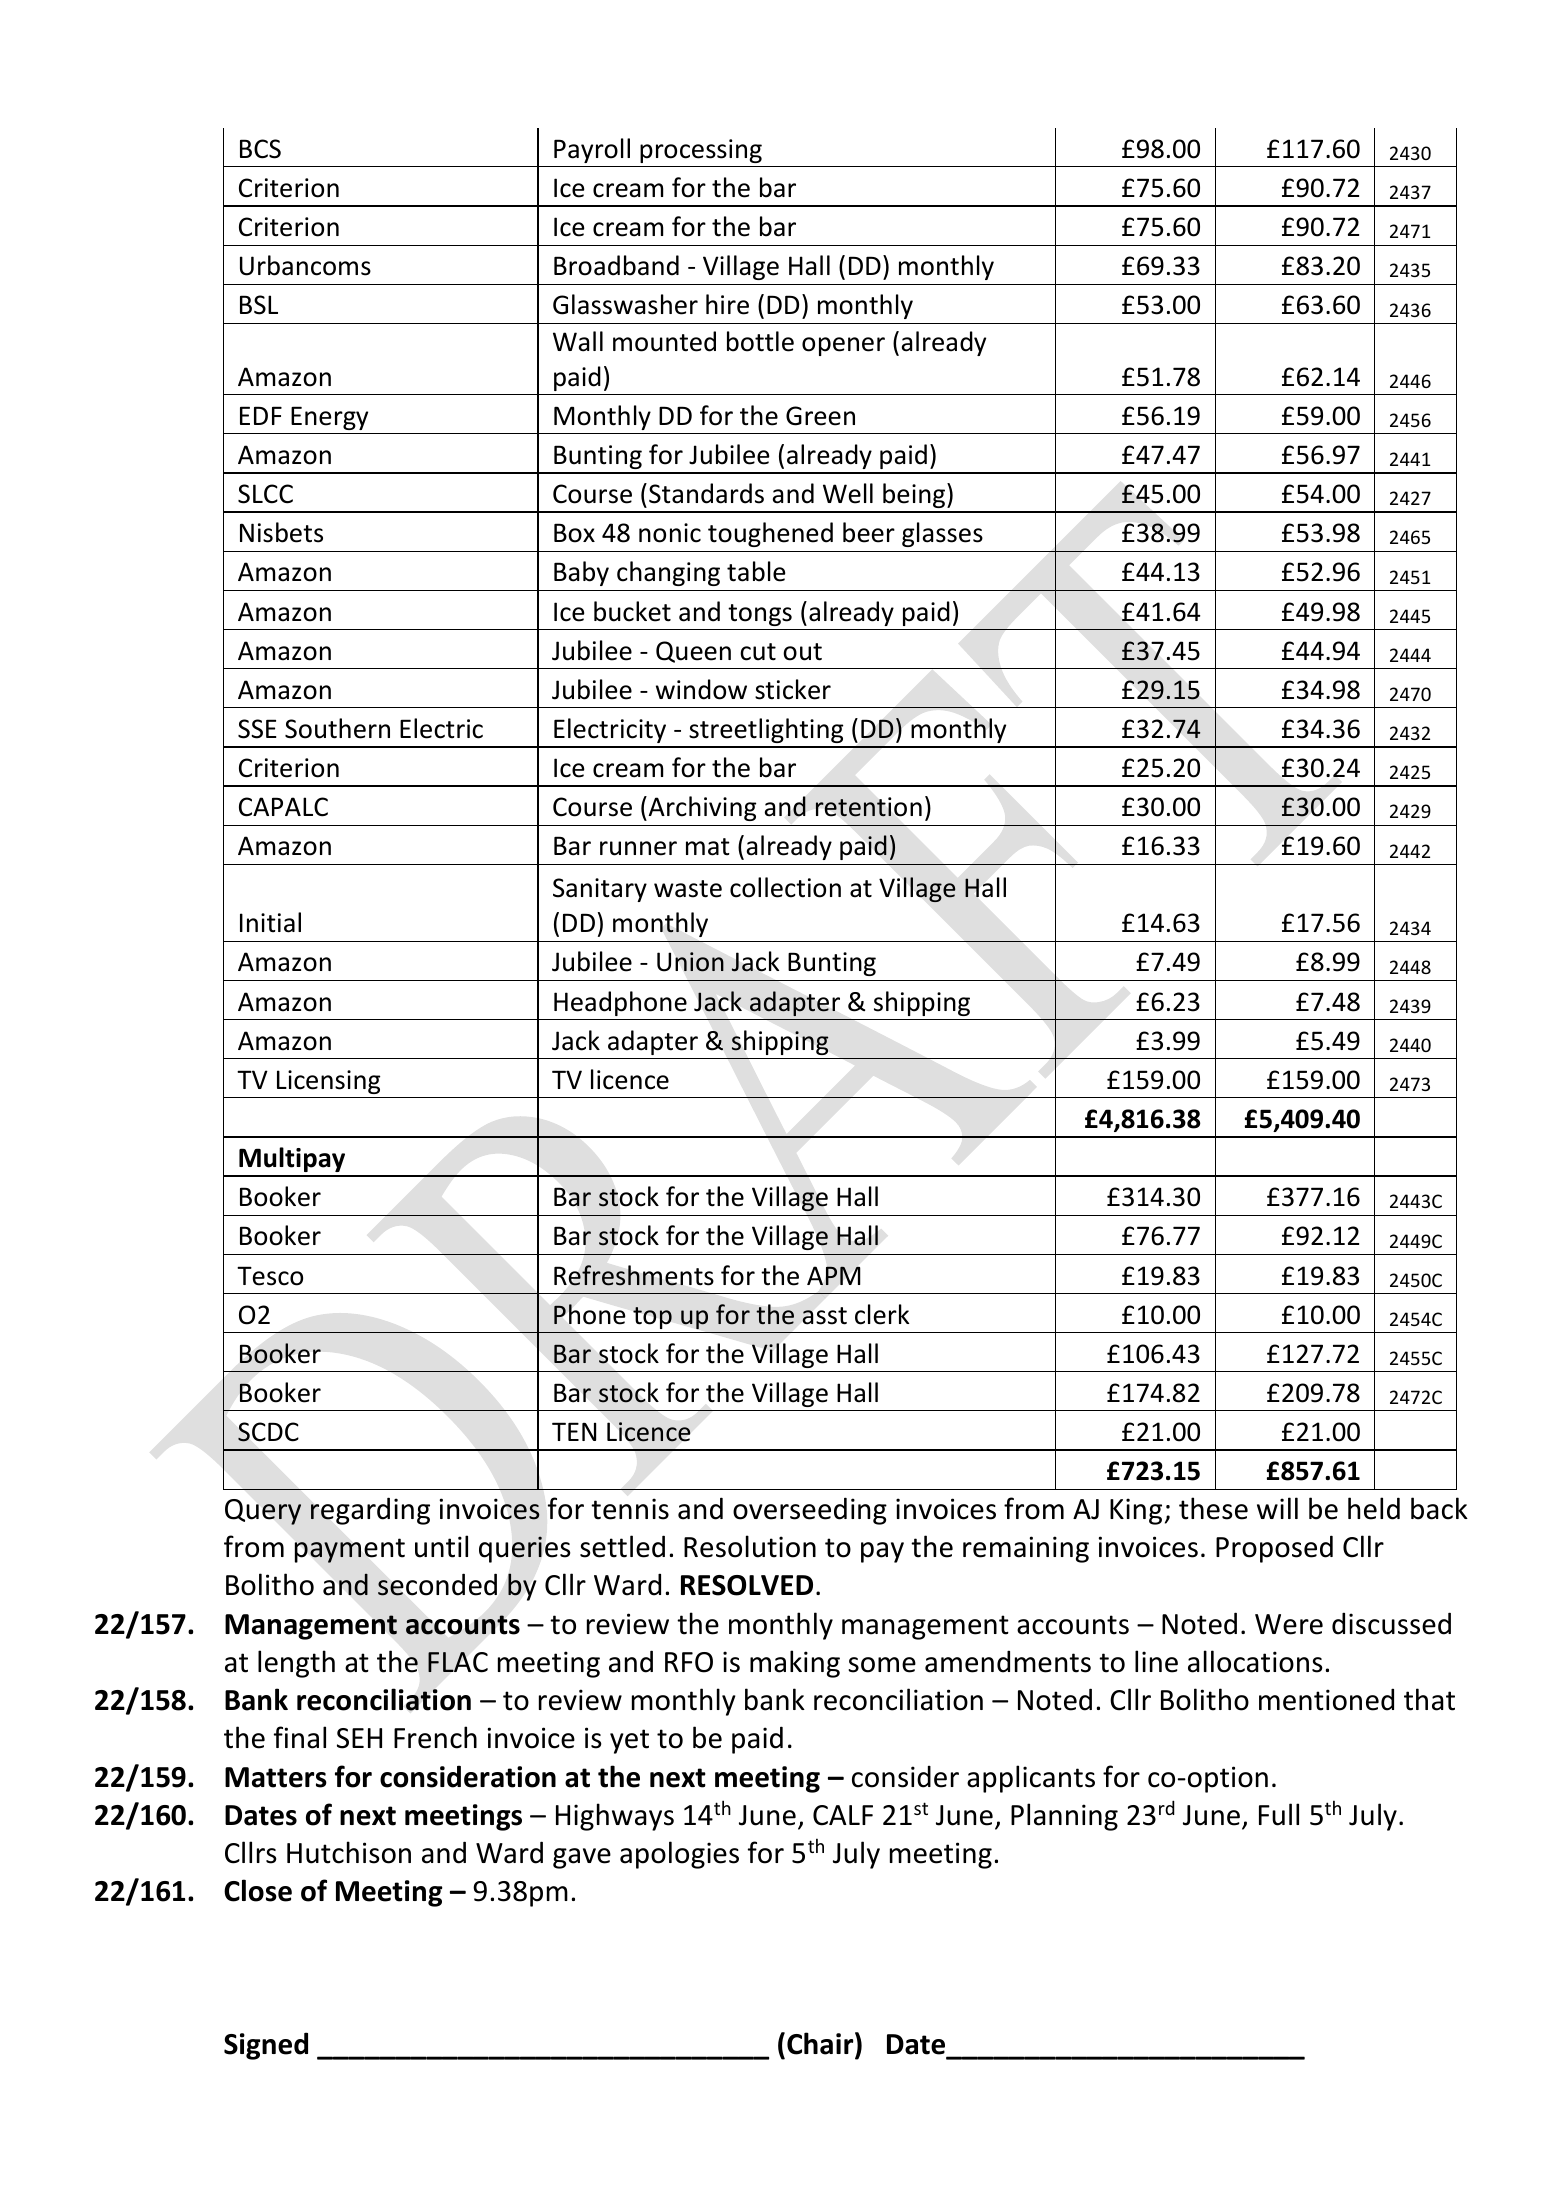 The width and height of the screenshot is (1553, 2196). What do you see at coordinates (1279, 1814) in the screenshot?
I see `Full` at bounding box center [1279, 1814].
